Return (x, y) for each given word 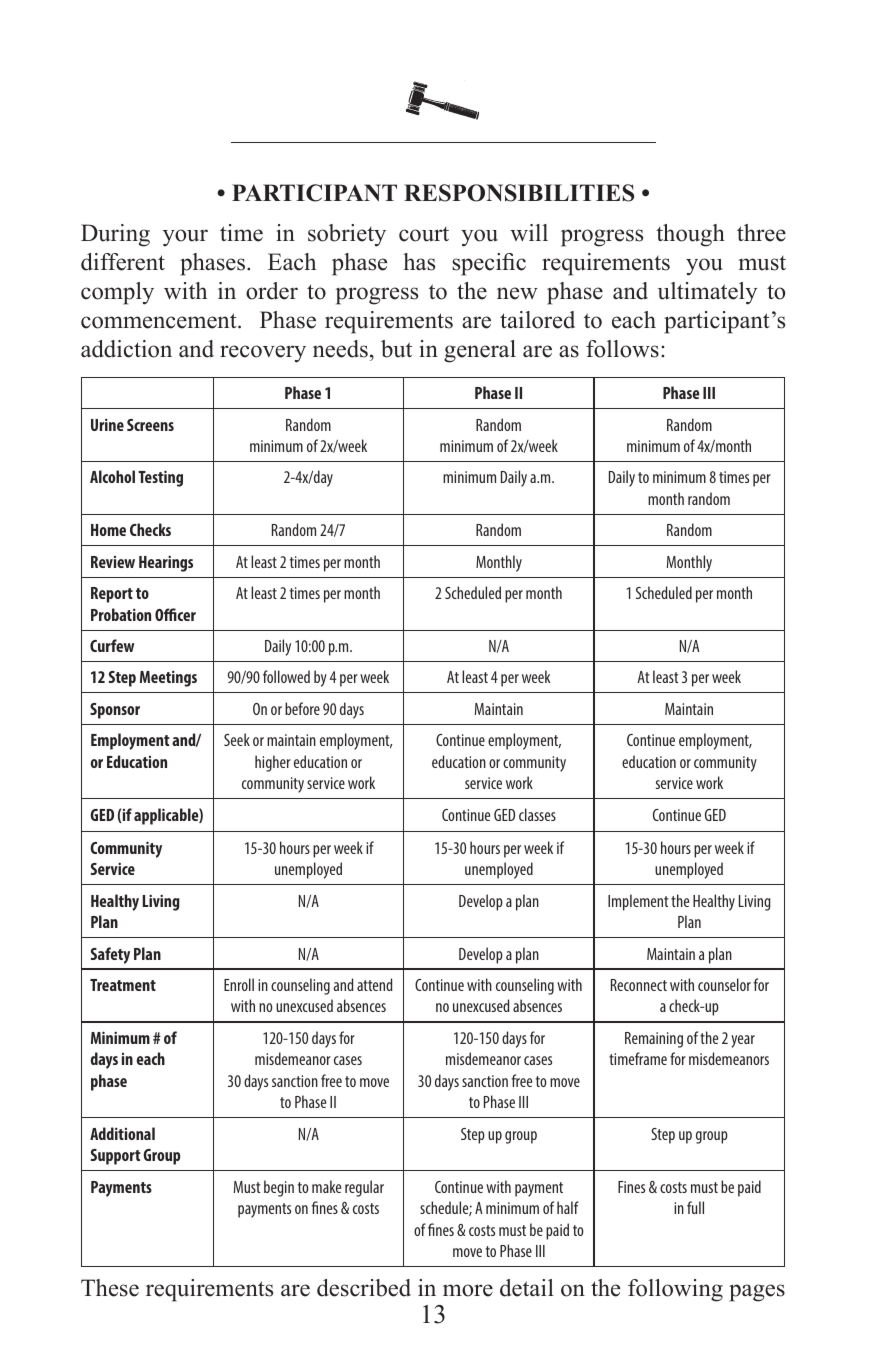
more (468, 1290)
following (675, 1290)
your (185, 238)
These (110, 1288)
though (690, 235)
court (424, 234)
